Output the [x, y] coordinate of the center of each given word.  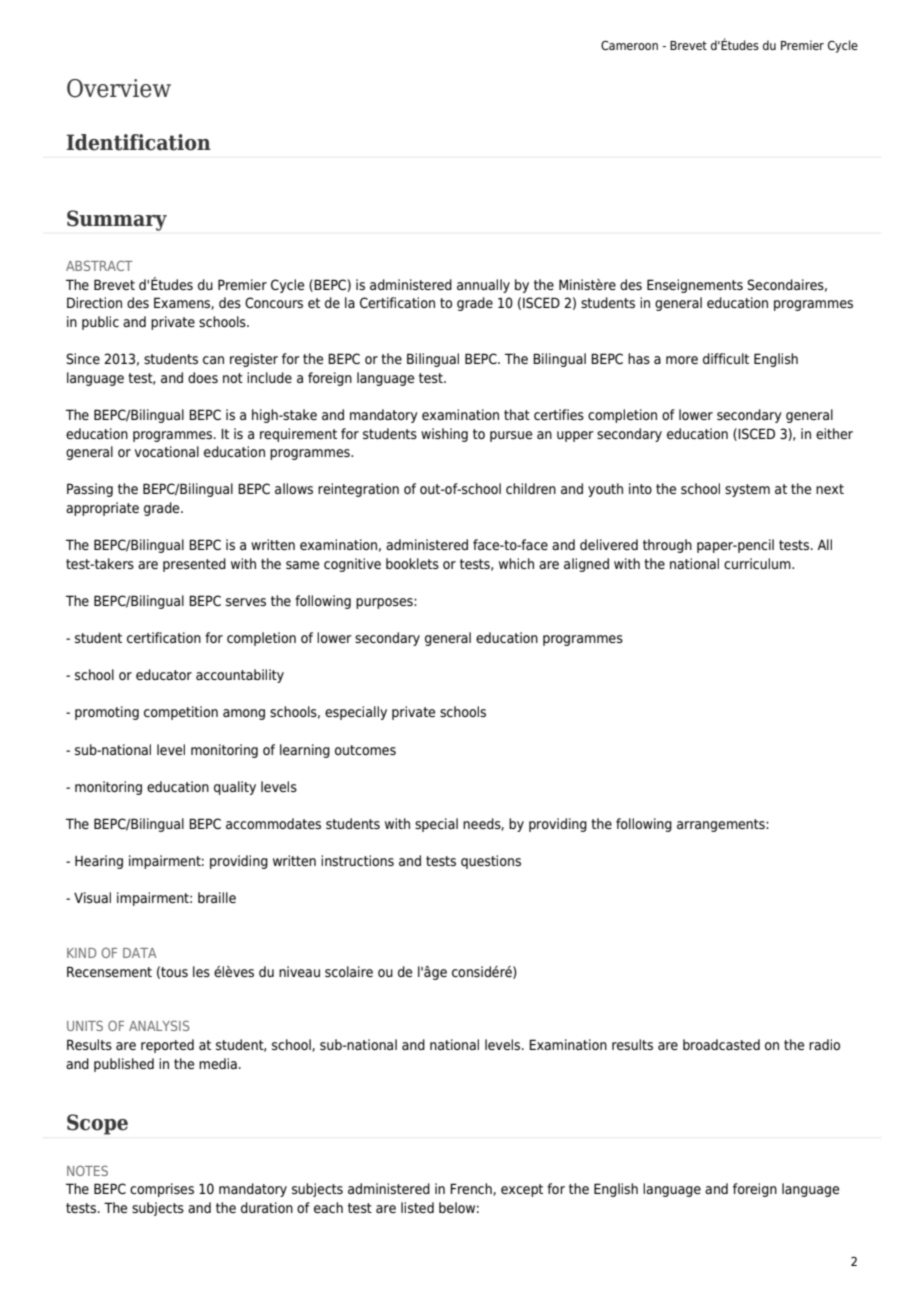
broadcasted [721, 1044]
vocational [167, 451]
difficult [726, 358]
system [747, 490]
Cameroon [629, 45]
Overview [119, 88]
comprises [162, 1190]
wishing [444, 435]
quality [235, 788]
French [472, 1189]
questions [491, 862]
